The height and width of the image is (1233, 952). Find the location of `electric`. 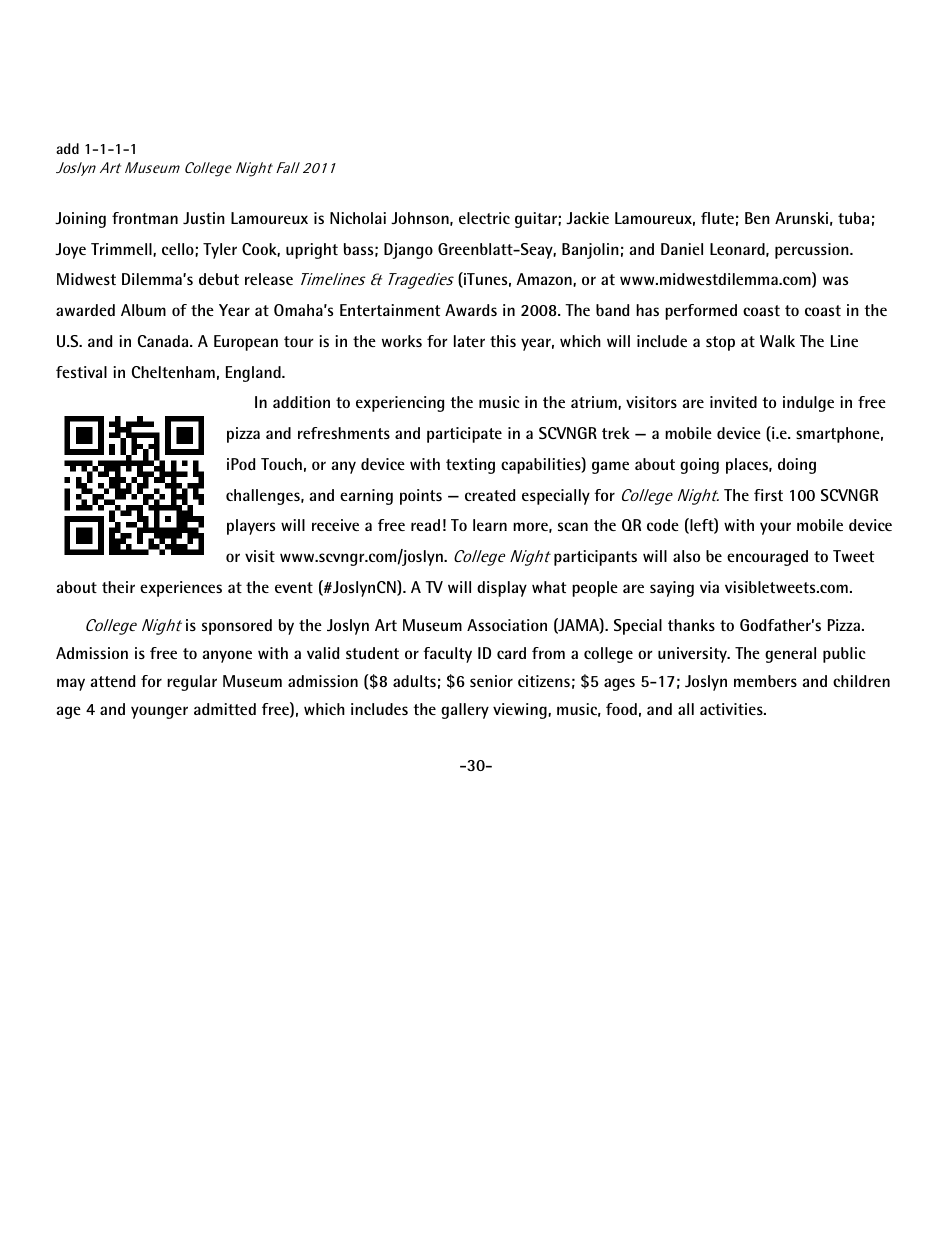

electric is located at coordinates (484, 218).
